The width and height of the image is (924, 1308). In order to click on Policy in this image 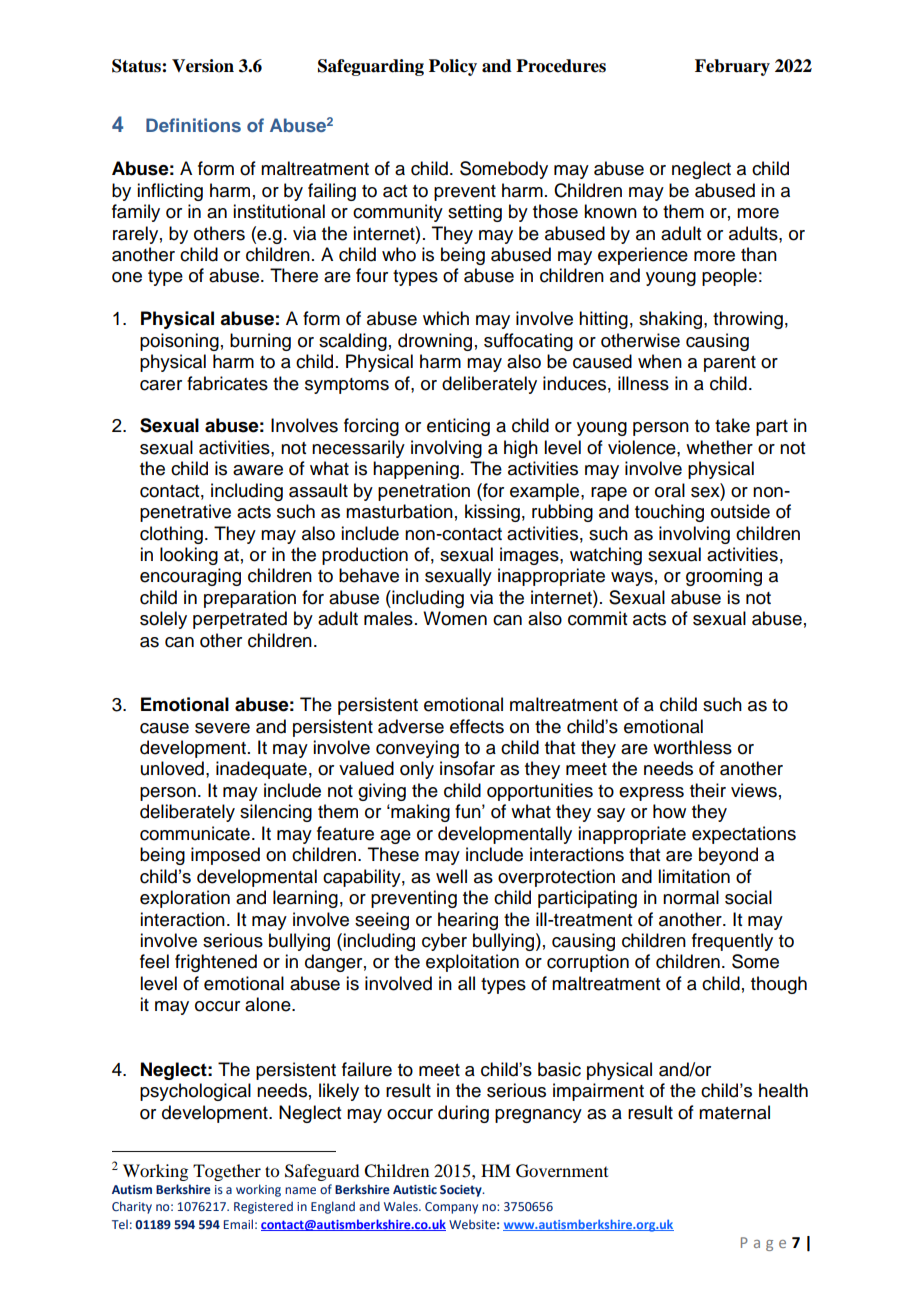, I will do `click(453, 67)`.
